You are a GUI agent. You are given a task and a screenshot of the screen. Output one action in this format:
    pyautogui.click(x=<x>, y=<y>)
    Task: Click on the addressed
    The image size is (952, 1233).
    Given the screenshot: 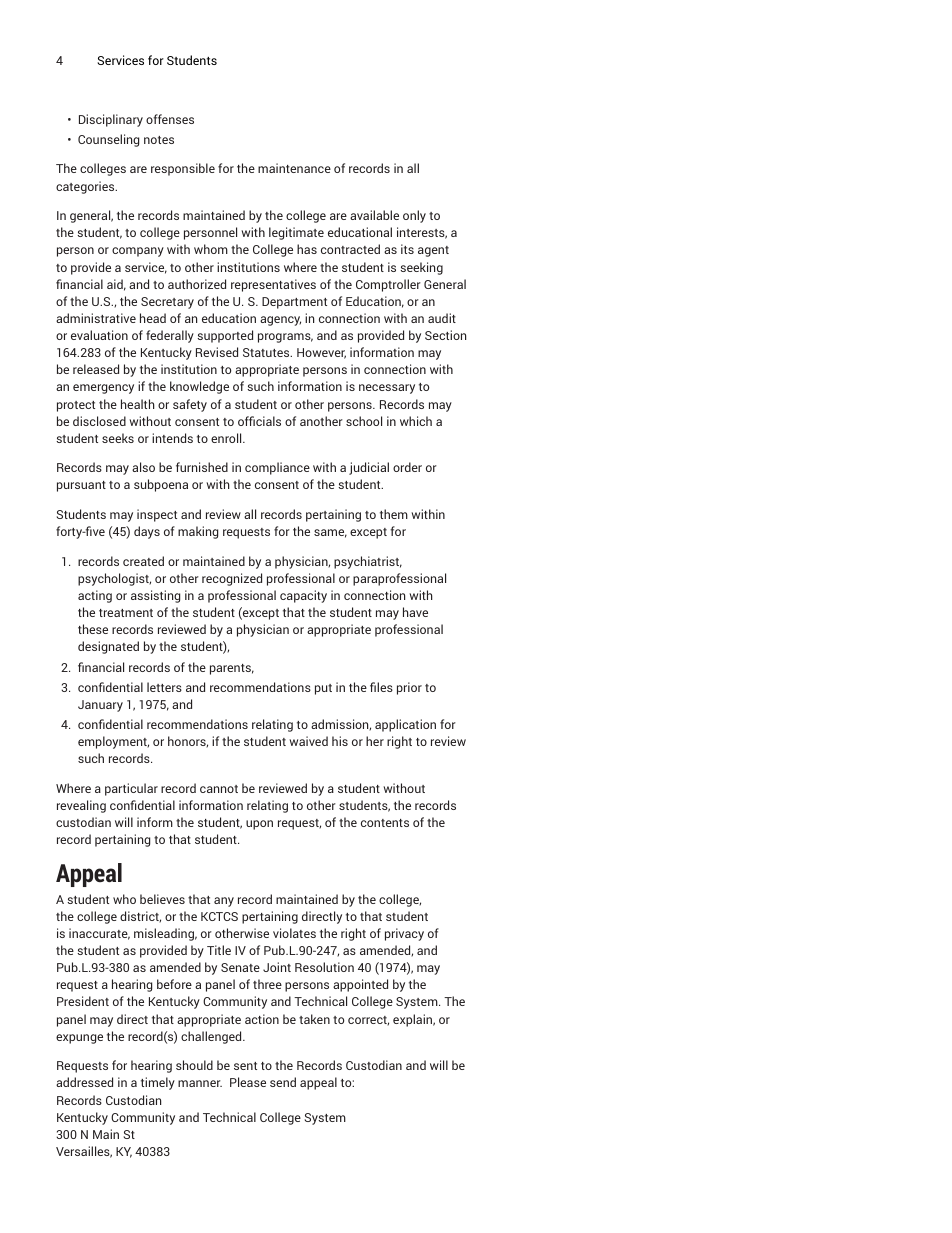 What is the action you would take?
    pyautogui.click(x=84, y=1082)
